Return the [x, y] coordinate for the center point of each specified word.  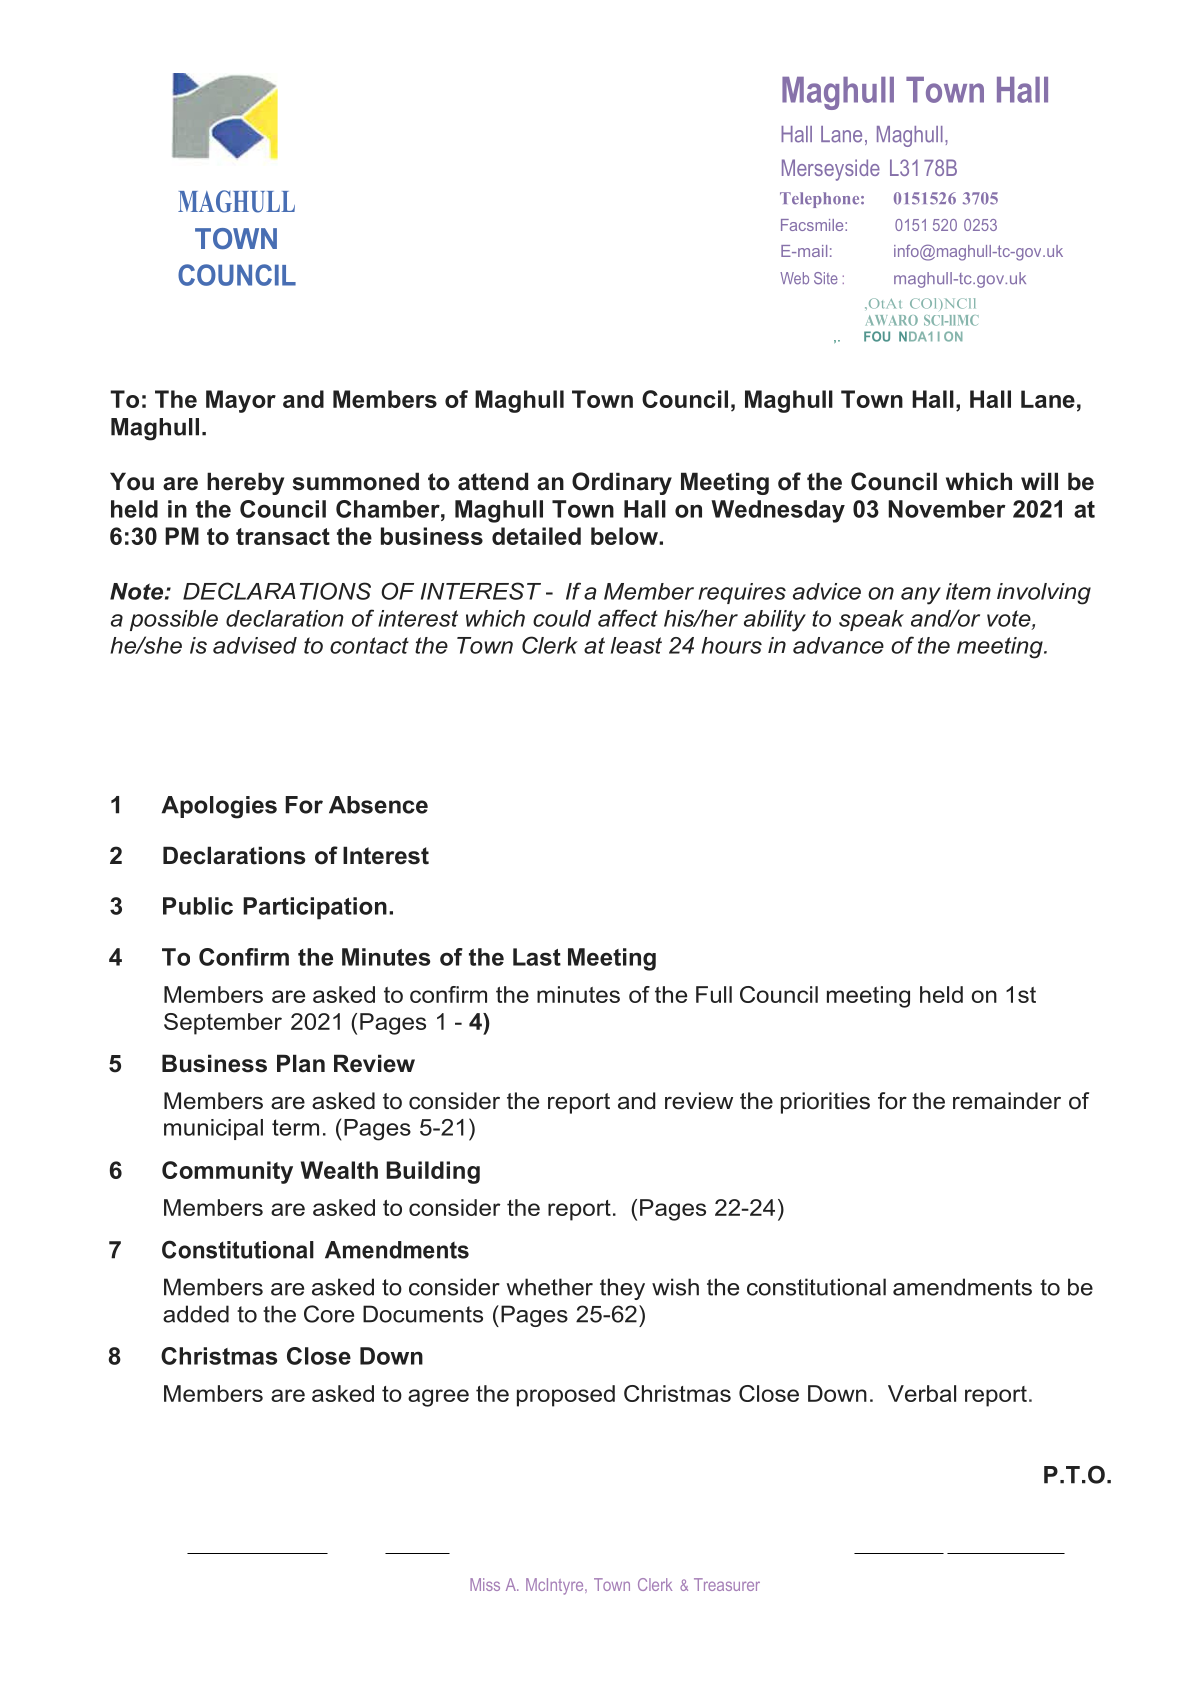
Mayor [241, 401]
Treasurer [727, 1584]
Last [537, 957]
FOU [877, 336]
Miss [485, 1584]
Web [794, 278]
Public [198, 906]
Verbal [922, 1393]
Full [714, 994]
